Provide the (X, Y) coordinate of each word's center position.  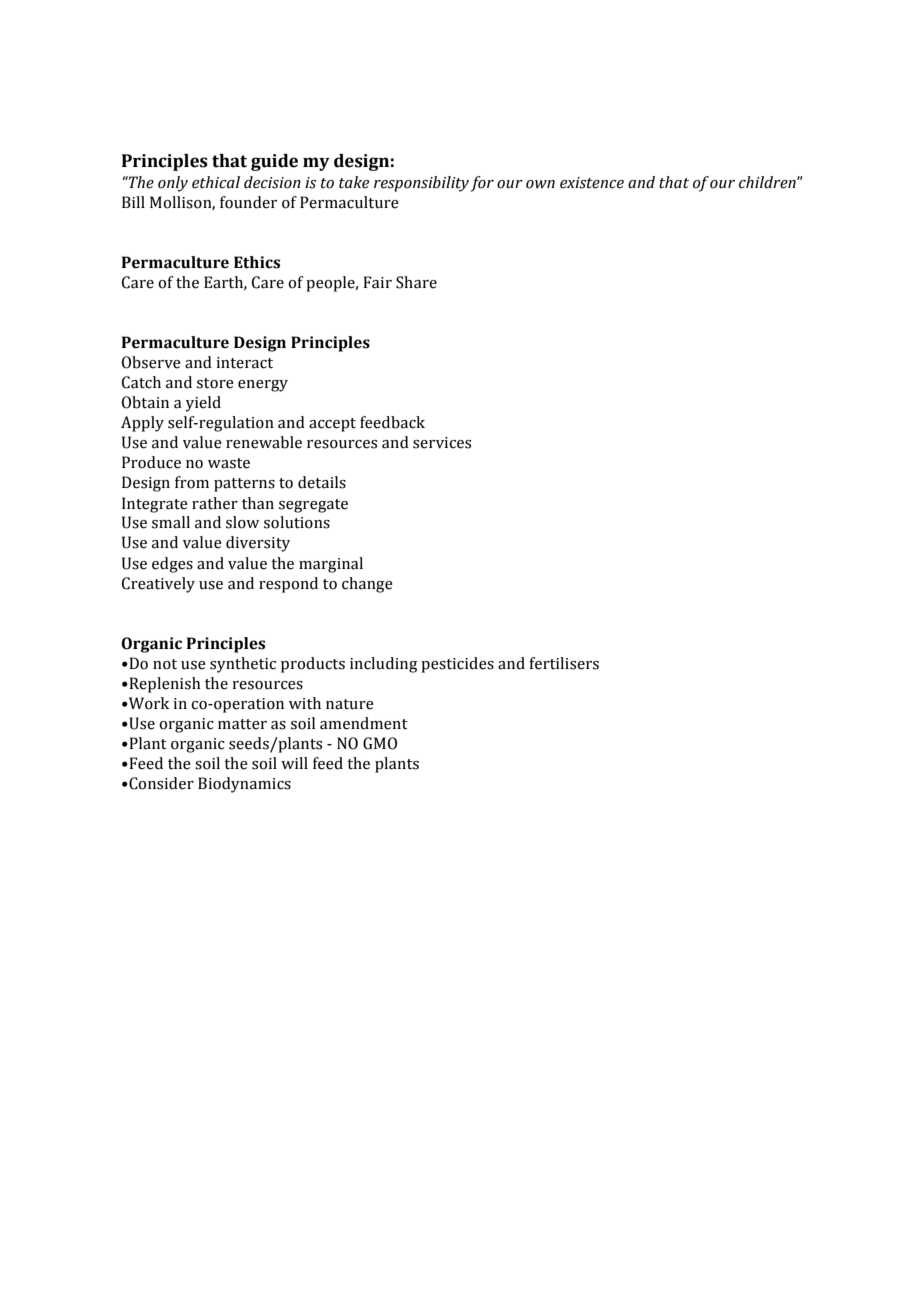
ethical (216, 182)
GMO (380, 743)
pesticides (457, 665)
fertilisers (564, 663)
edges (172, 565)
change (367, 585)
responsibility (421, 184)
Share (416, 282)
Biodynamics (244, 785)
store (215, 383)
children (768, 182)
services (442, 443)
